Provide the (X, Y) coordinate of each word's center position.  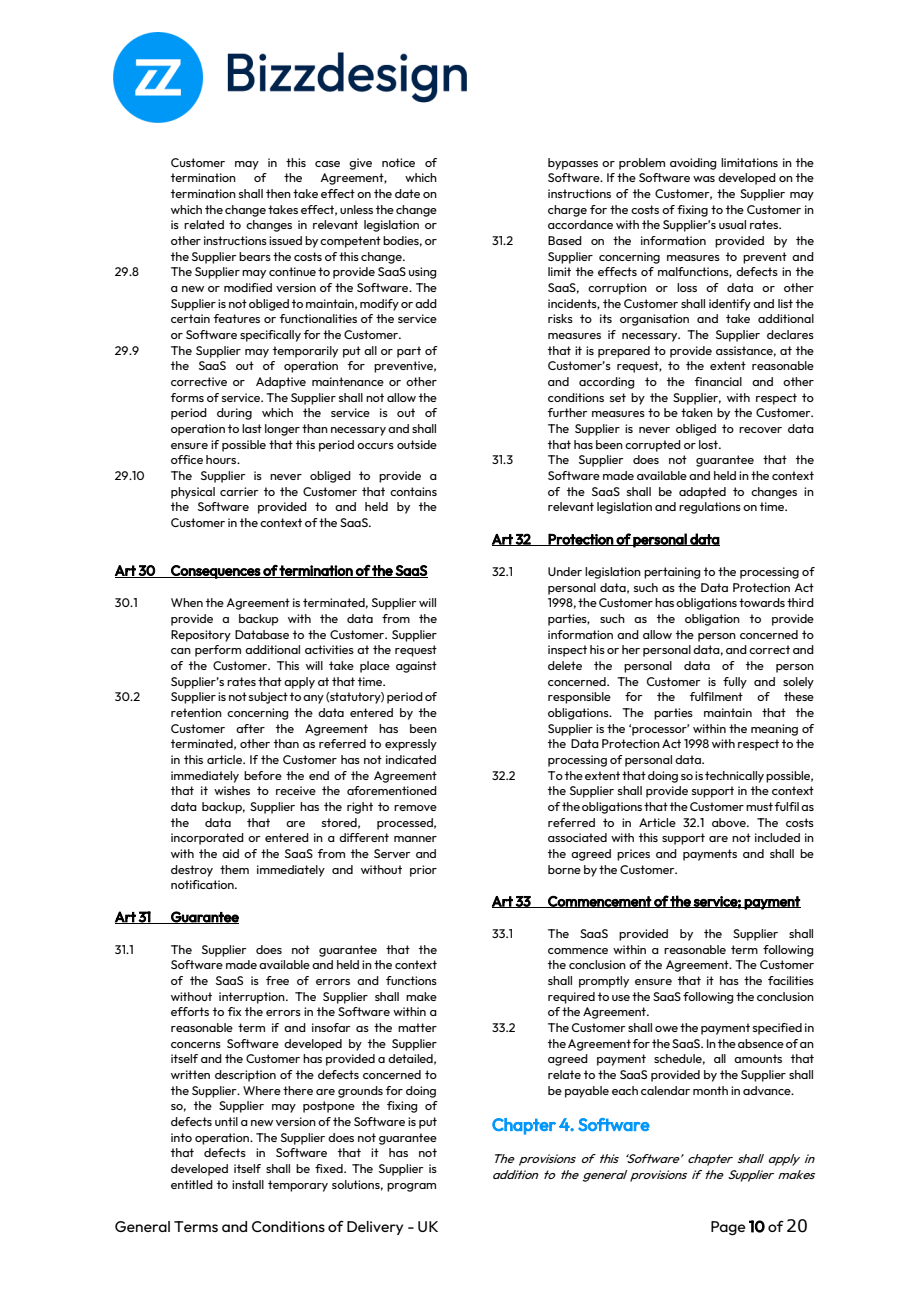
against (416, 667)
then (278, 193)
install (248, 1184)
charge (567, 211)
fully (735, 683)
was (704, 179)
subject (268, 698)
